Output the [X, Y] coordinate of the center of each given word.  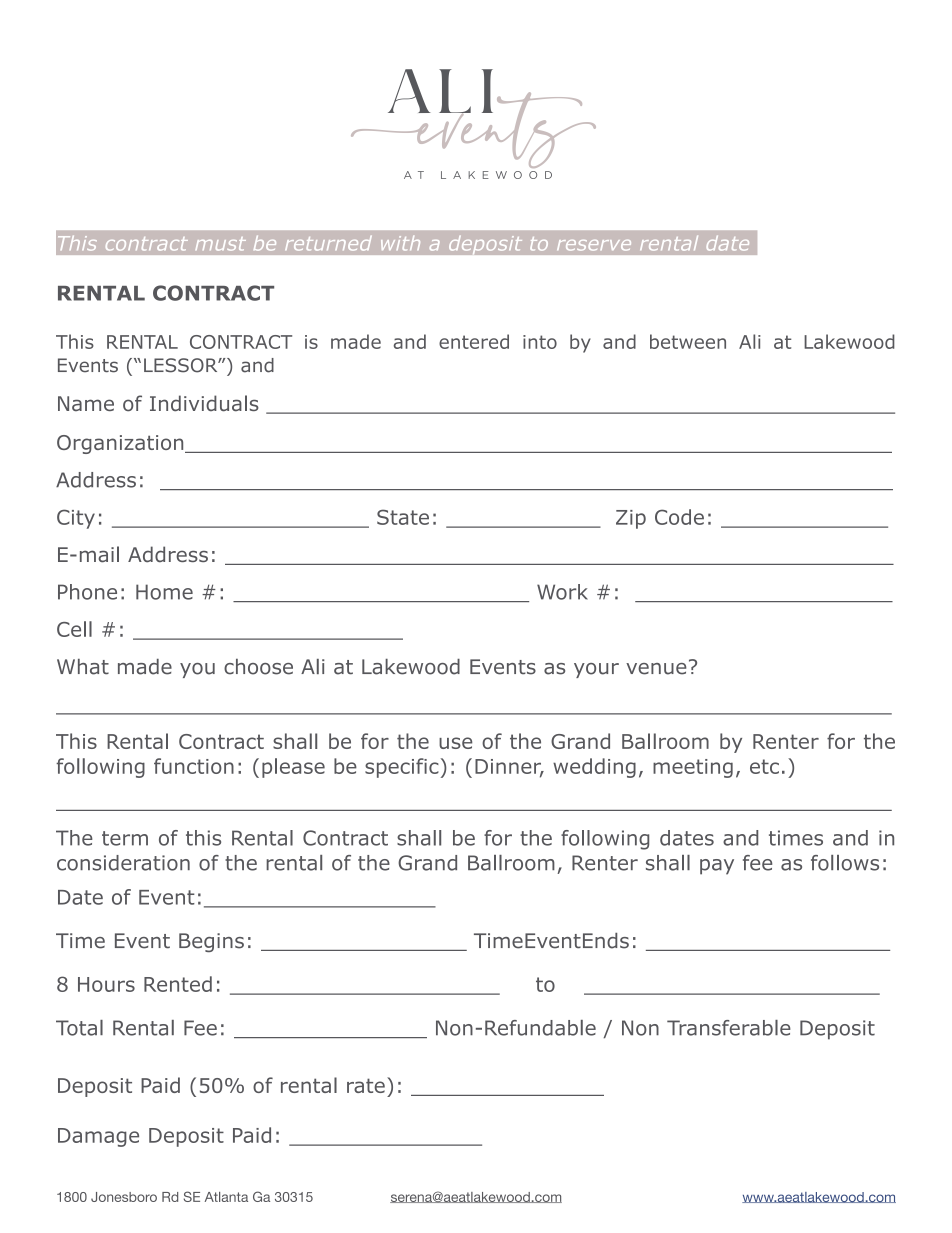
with [400, 243]
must [221, 244]
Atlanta [226, 1197]
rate [366, 1085]
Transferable [729, 1028]
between [688, 341]
